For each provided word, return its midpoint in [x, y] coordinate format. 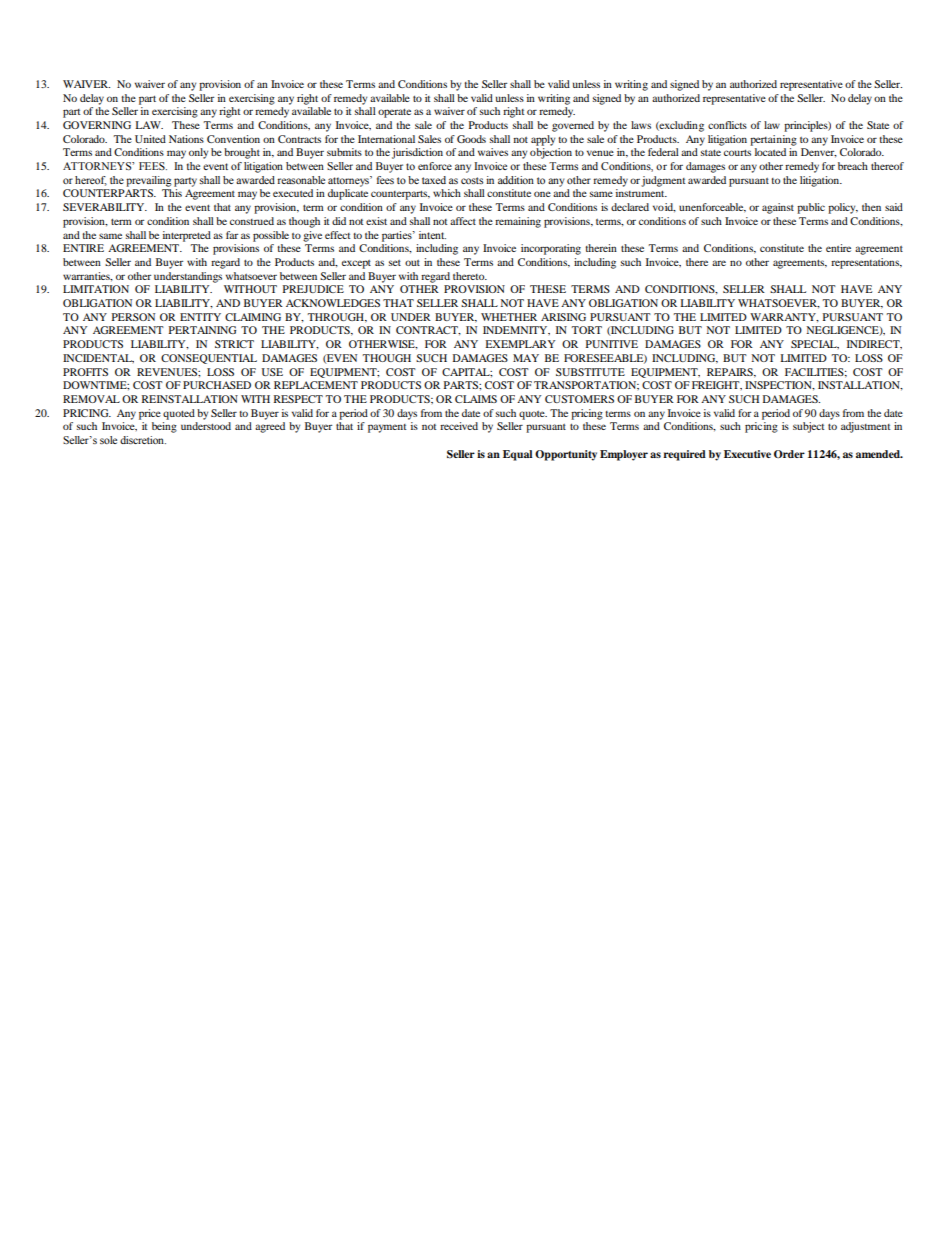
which [447, 193]
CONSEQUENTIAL [209, 359]
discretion [143, 440]
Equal [517, 455]
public [811, 208]
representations [866, 263]
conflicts [727, 125]
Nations [186, 139]
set [395, 263]
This [172, 193]
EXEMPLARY [520, 344]
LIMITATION [96, 289]
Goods [471, 139]
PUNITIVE [612, 344]
